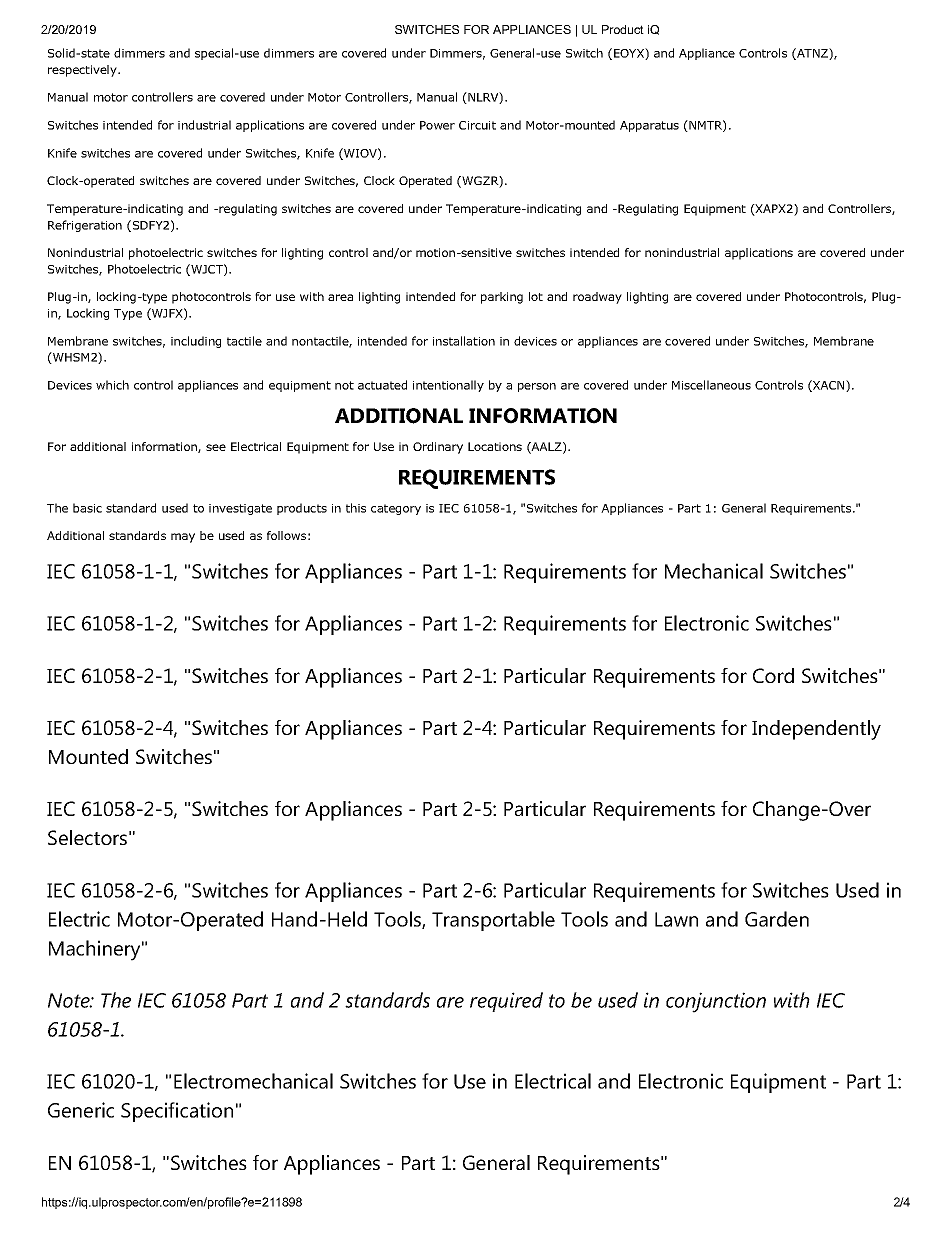 Image resolution: width=952 pixels, height=1233 pixels. What do you see at coordinates (183, 538) in the screenshot?
I see `may` at bounding box center [183, 538].
